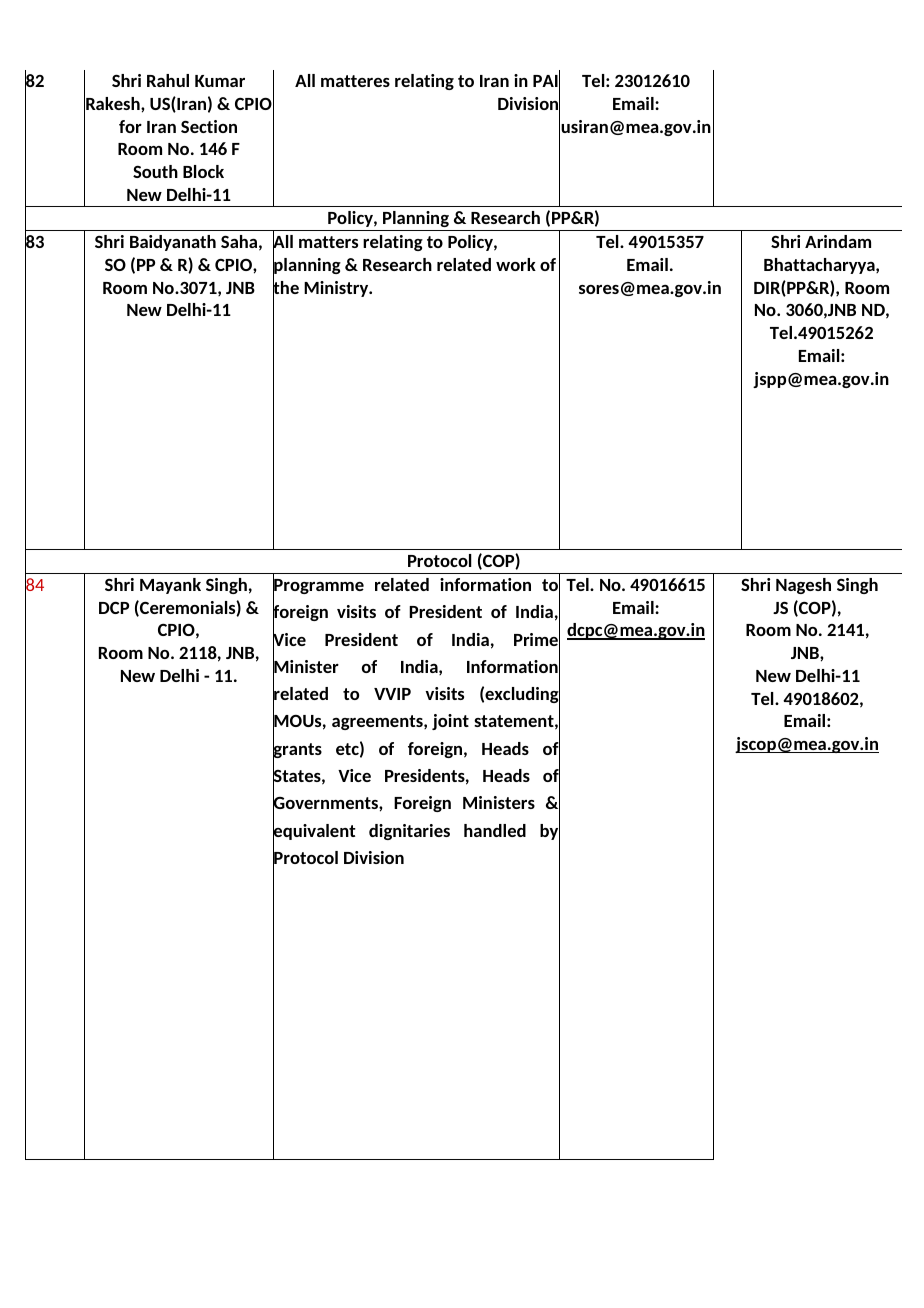 This document has width=924, height=1308. Describe the element at coordinates (209, 126) in the document. I see `Section` at that location.
